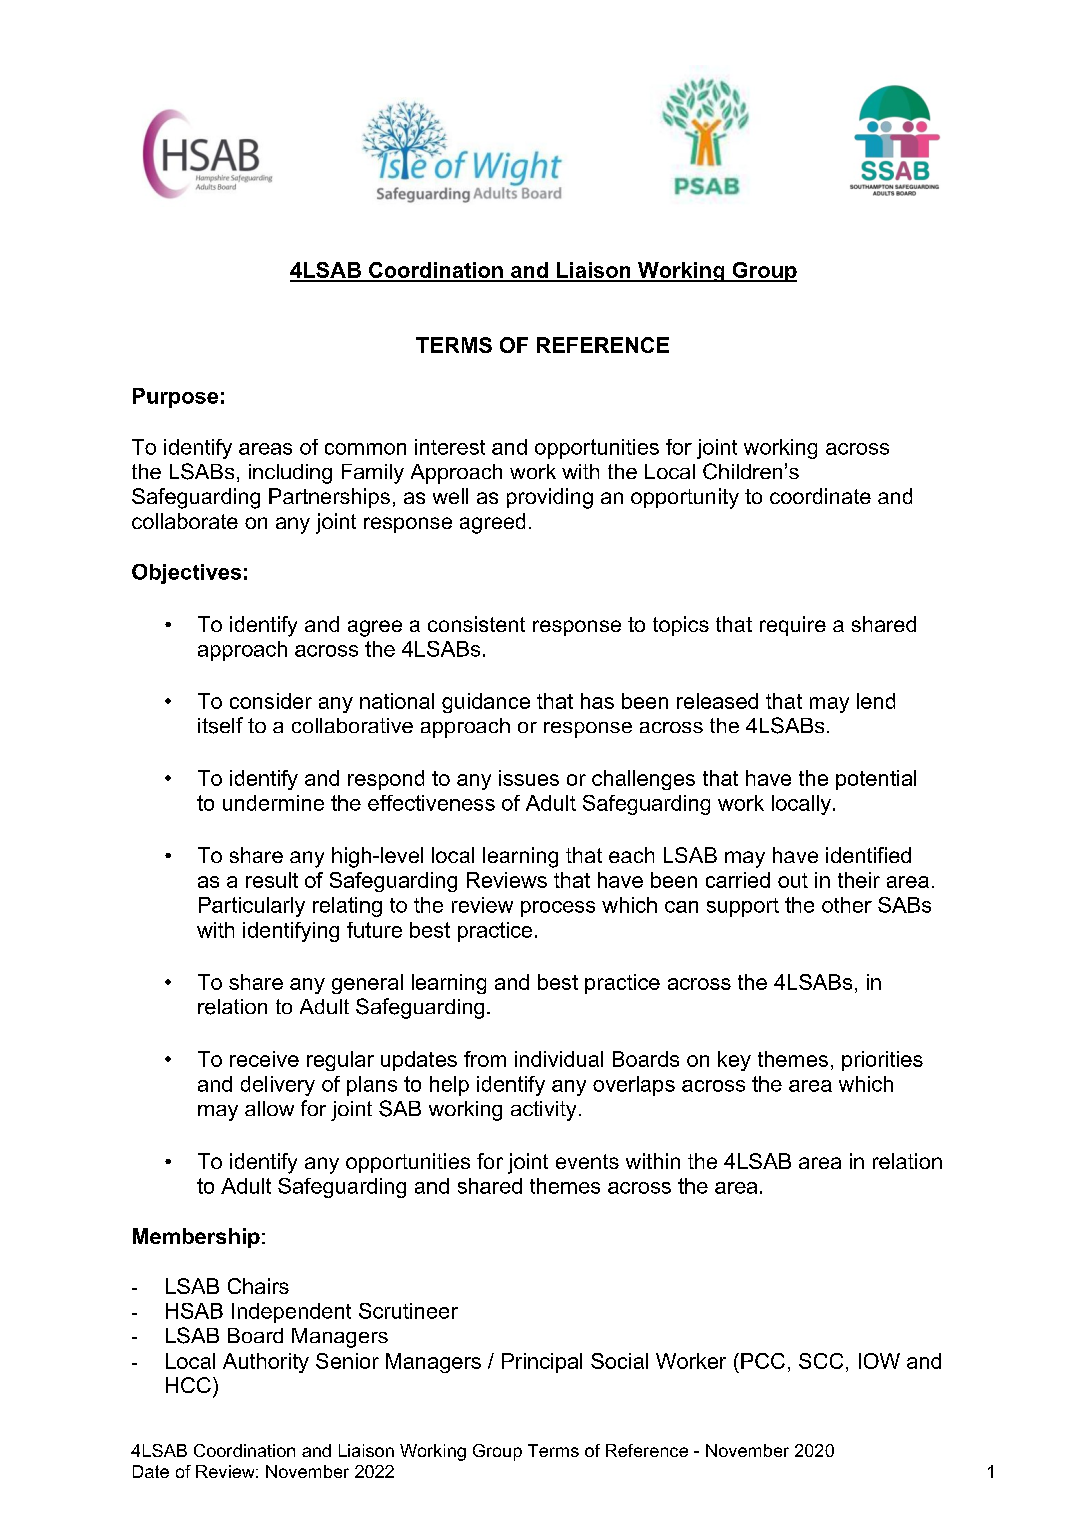 The image size is (1086, 1535). Describe the element at coordinates (269, 1108) in the image. I see `allow` at that location.
